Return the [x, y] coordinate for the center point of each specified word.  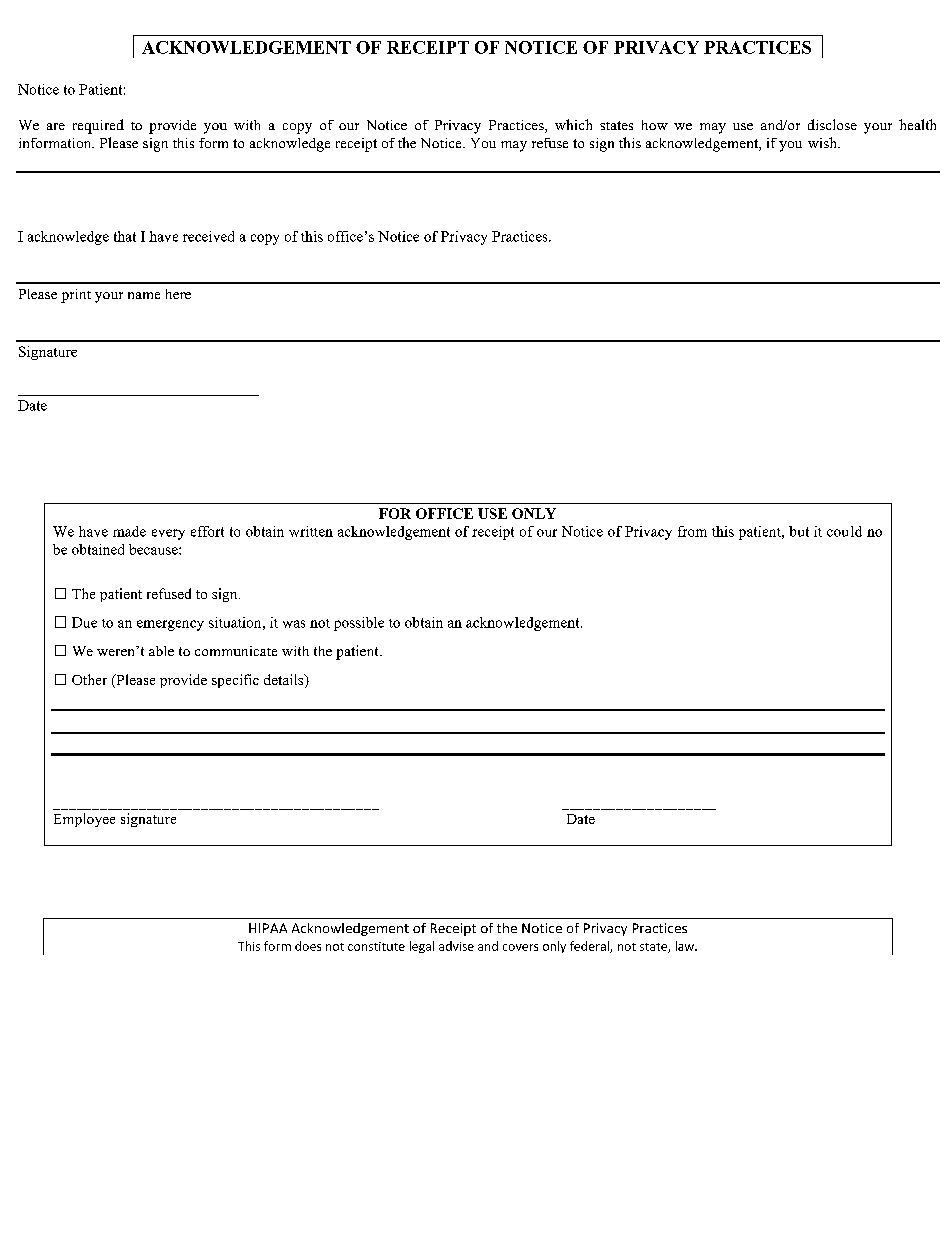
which [573, 124]
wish [823, 142]
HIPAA [268, 928]
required [98, 126]
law [686, 946]
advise [456, 946]
